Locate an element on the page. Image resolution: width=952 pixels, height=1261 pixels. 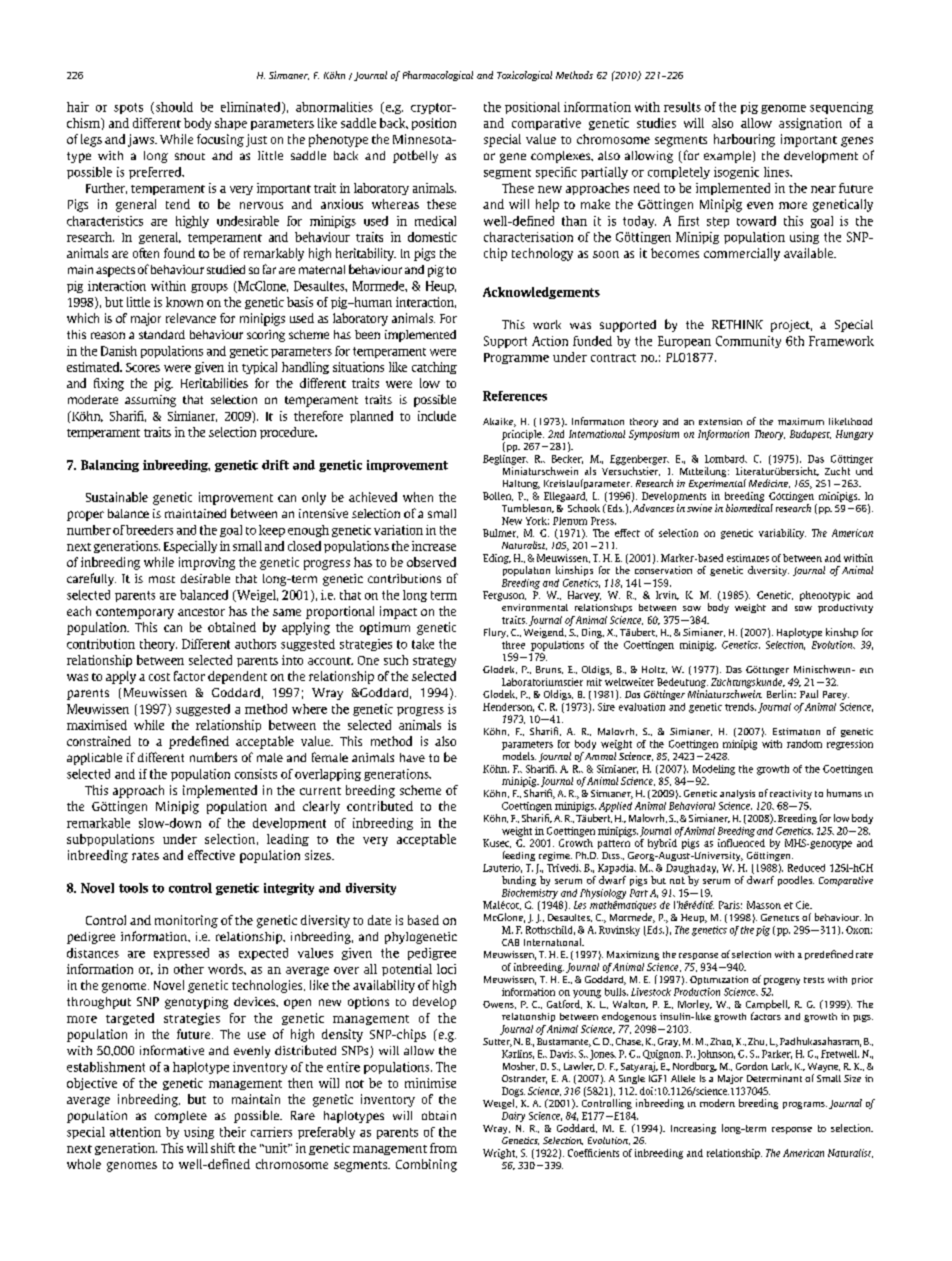
Ferguson is located at coordinates (504, 596).
